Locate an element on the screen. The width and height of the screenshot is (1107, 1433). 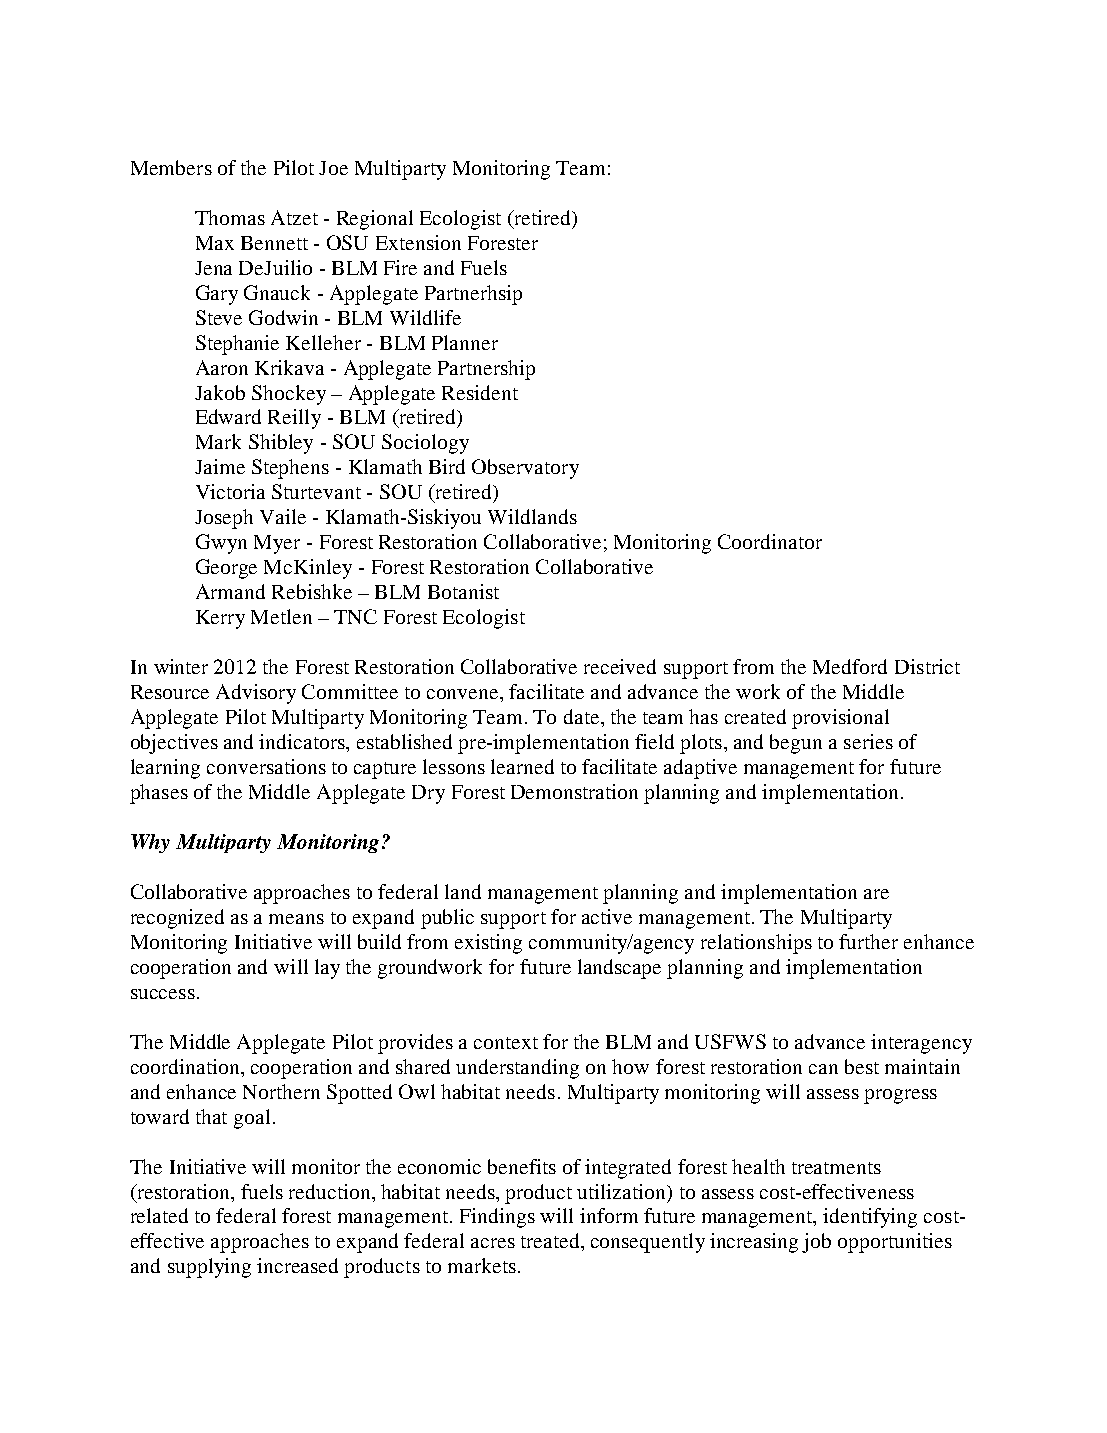
Extension is located at coordinates (418, 242).
